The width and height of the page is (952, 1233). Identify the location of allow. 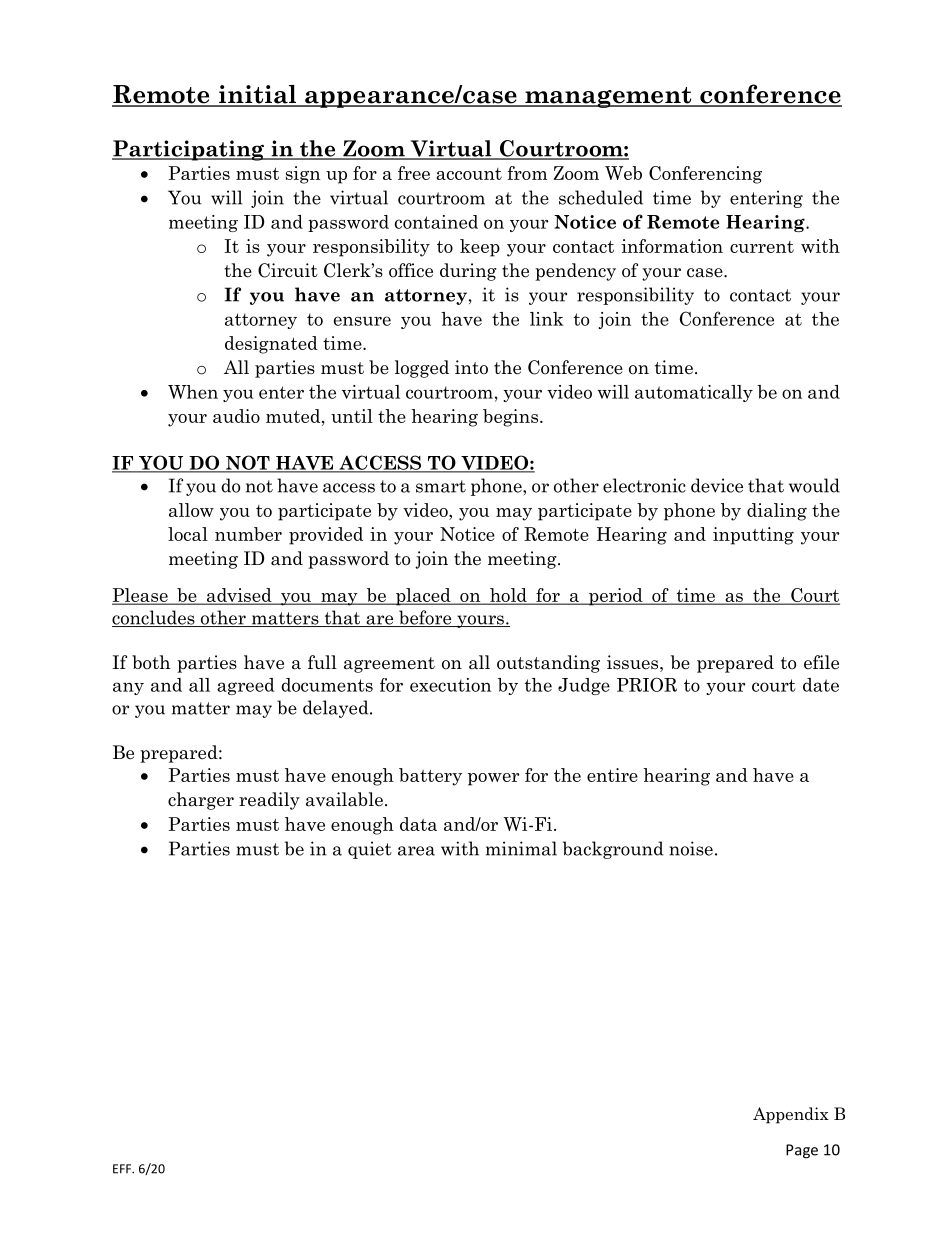
(191, 510).
